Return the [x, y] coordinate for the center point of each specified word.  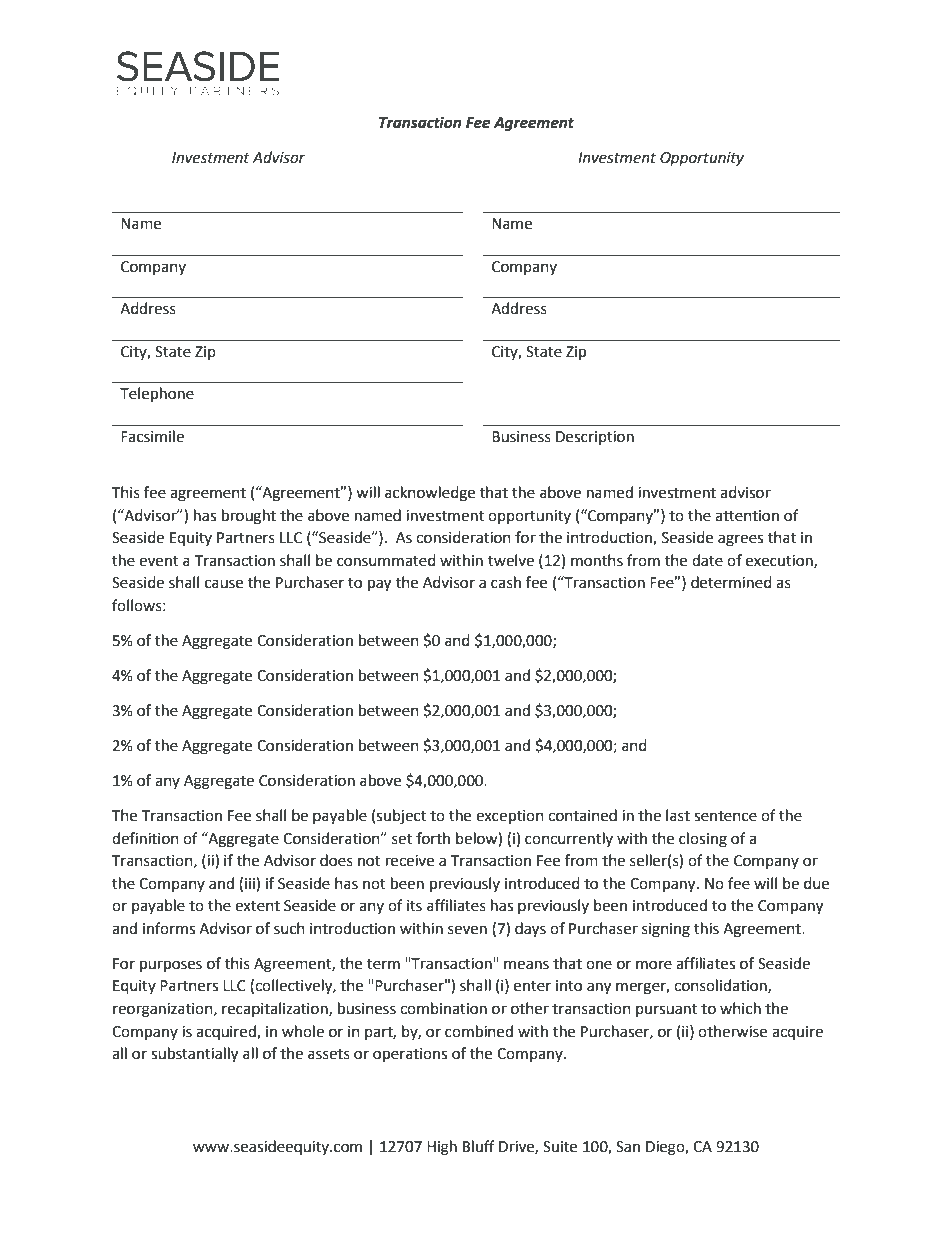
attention [747, 516]
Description [595, 438]
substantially [194, 1055]
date [707, 560]
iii [251, 883]
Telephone [157, 395]
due [816, 883]
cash [506, 582]
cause [224, 584]
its [414, 906]
